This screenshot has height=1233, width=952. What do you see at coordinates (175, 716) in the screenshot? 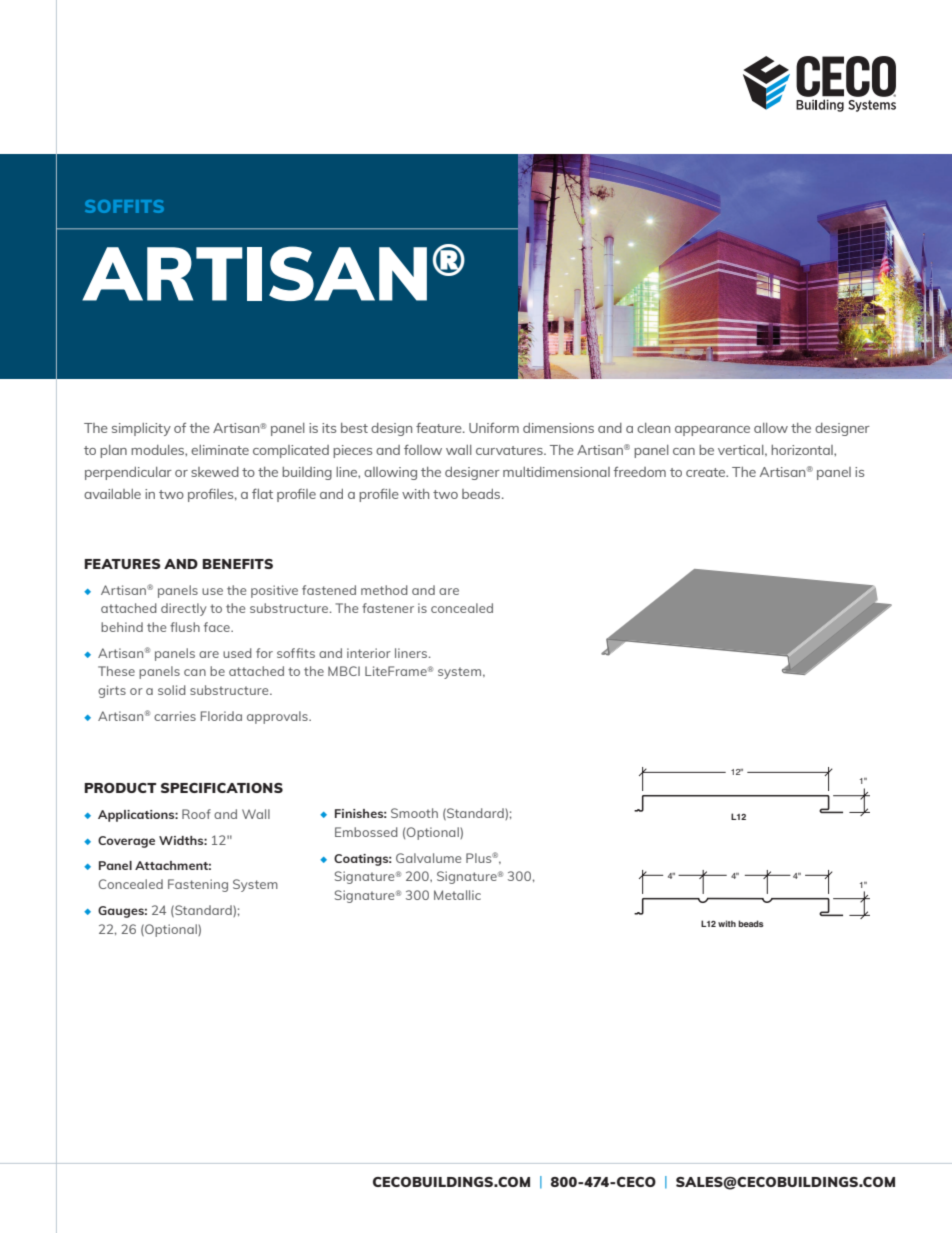
I see `carries` at bounding box center [175, 716].
